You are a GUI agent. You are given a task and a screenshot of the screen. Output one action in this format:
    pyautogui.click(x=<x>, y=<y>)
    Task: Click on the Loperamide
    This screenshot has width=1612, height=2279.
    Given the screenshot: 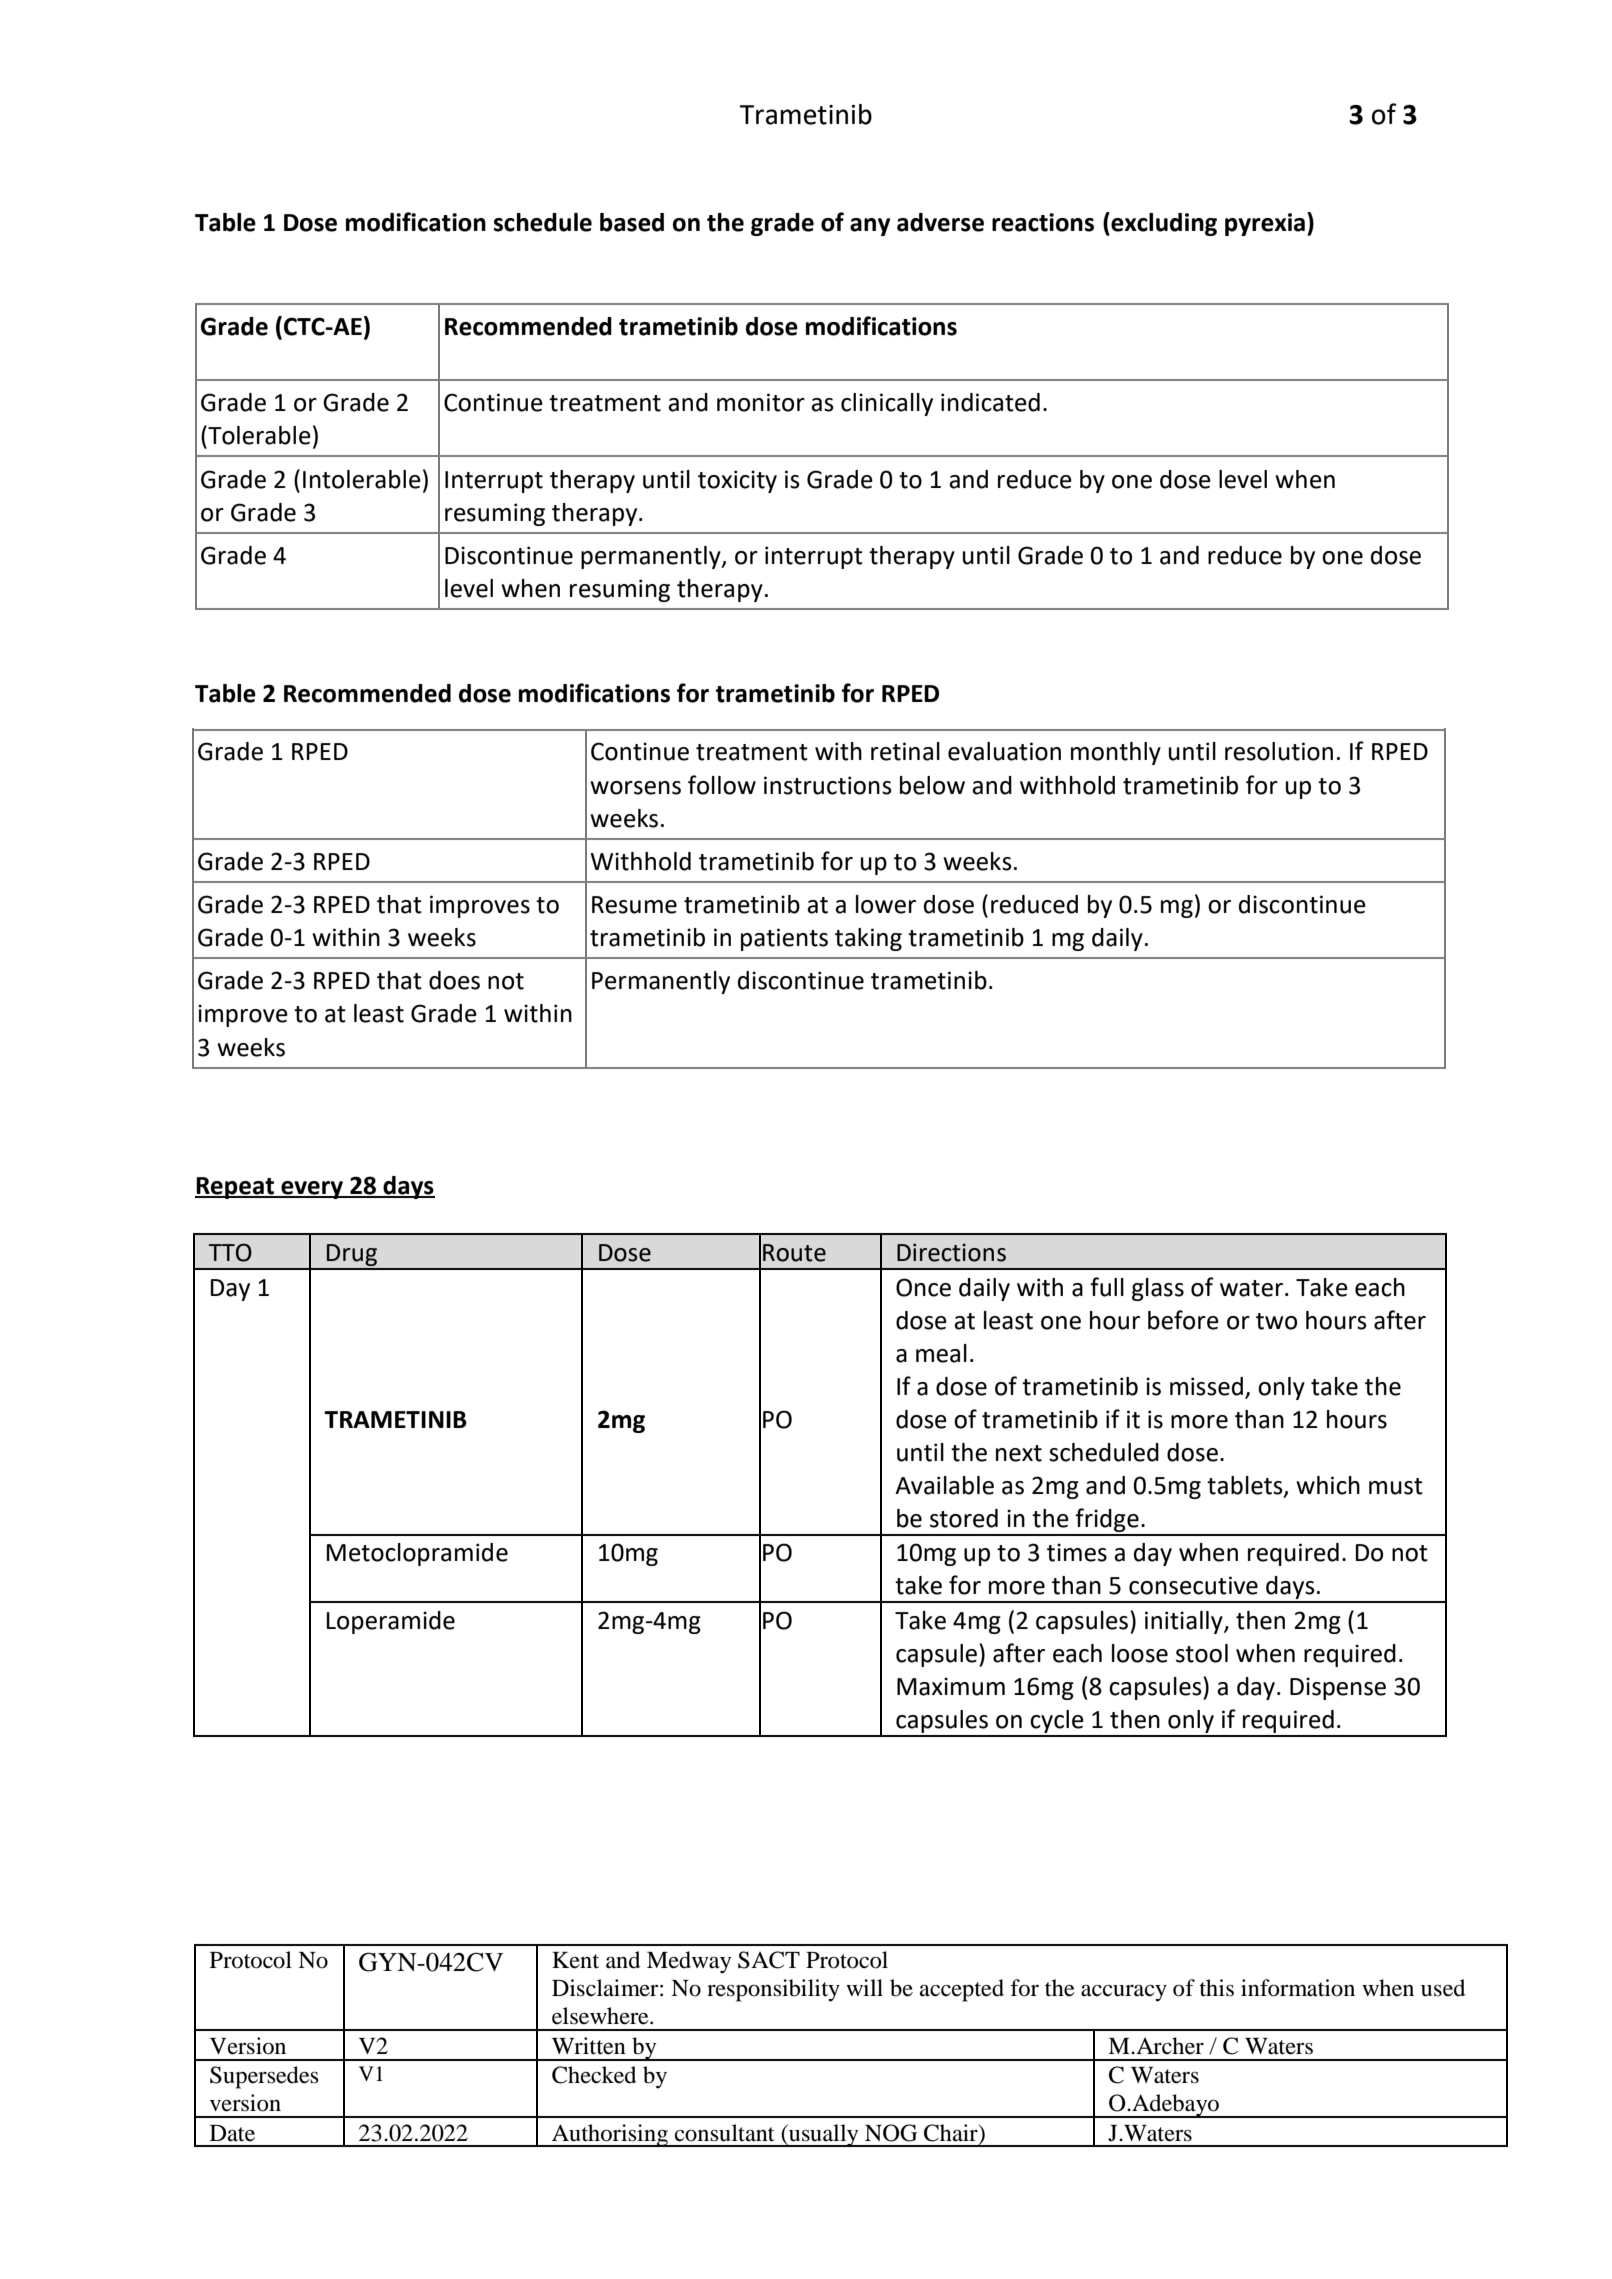 What is the action you would take?
    pyautogui.click(x=390, y=1622)
